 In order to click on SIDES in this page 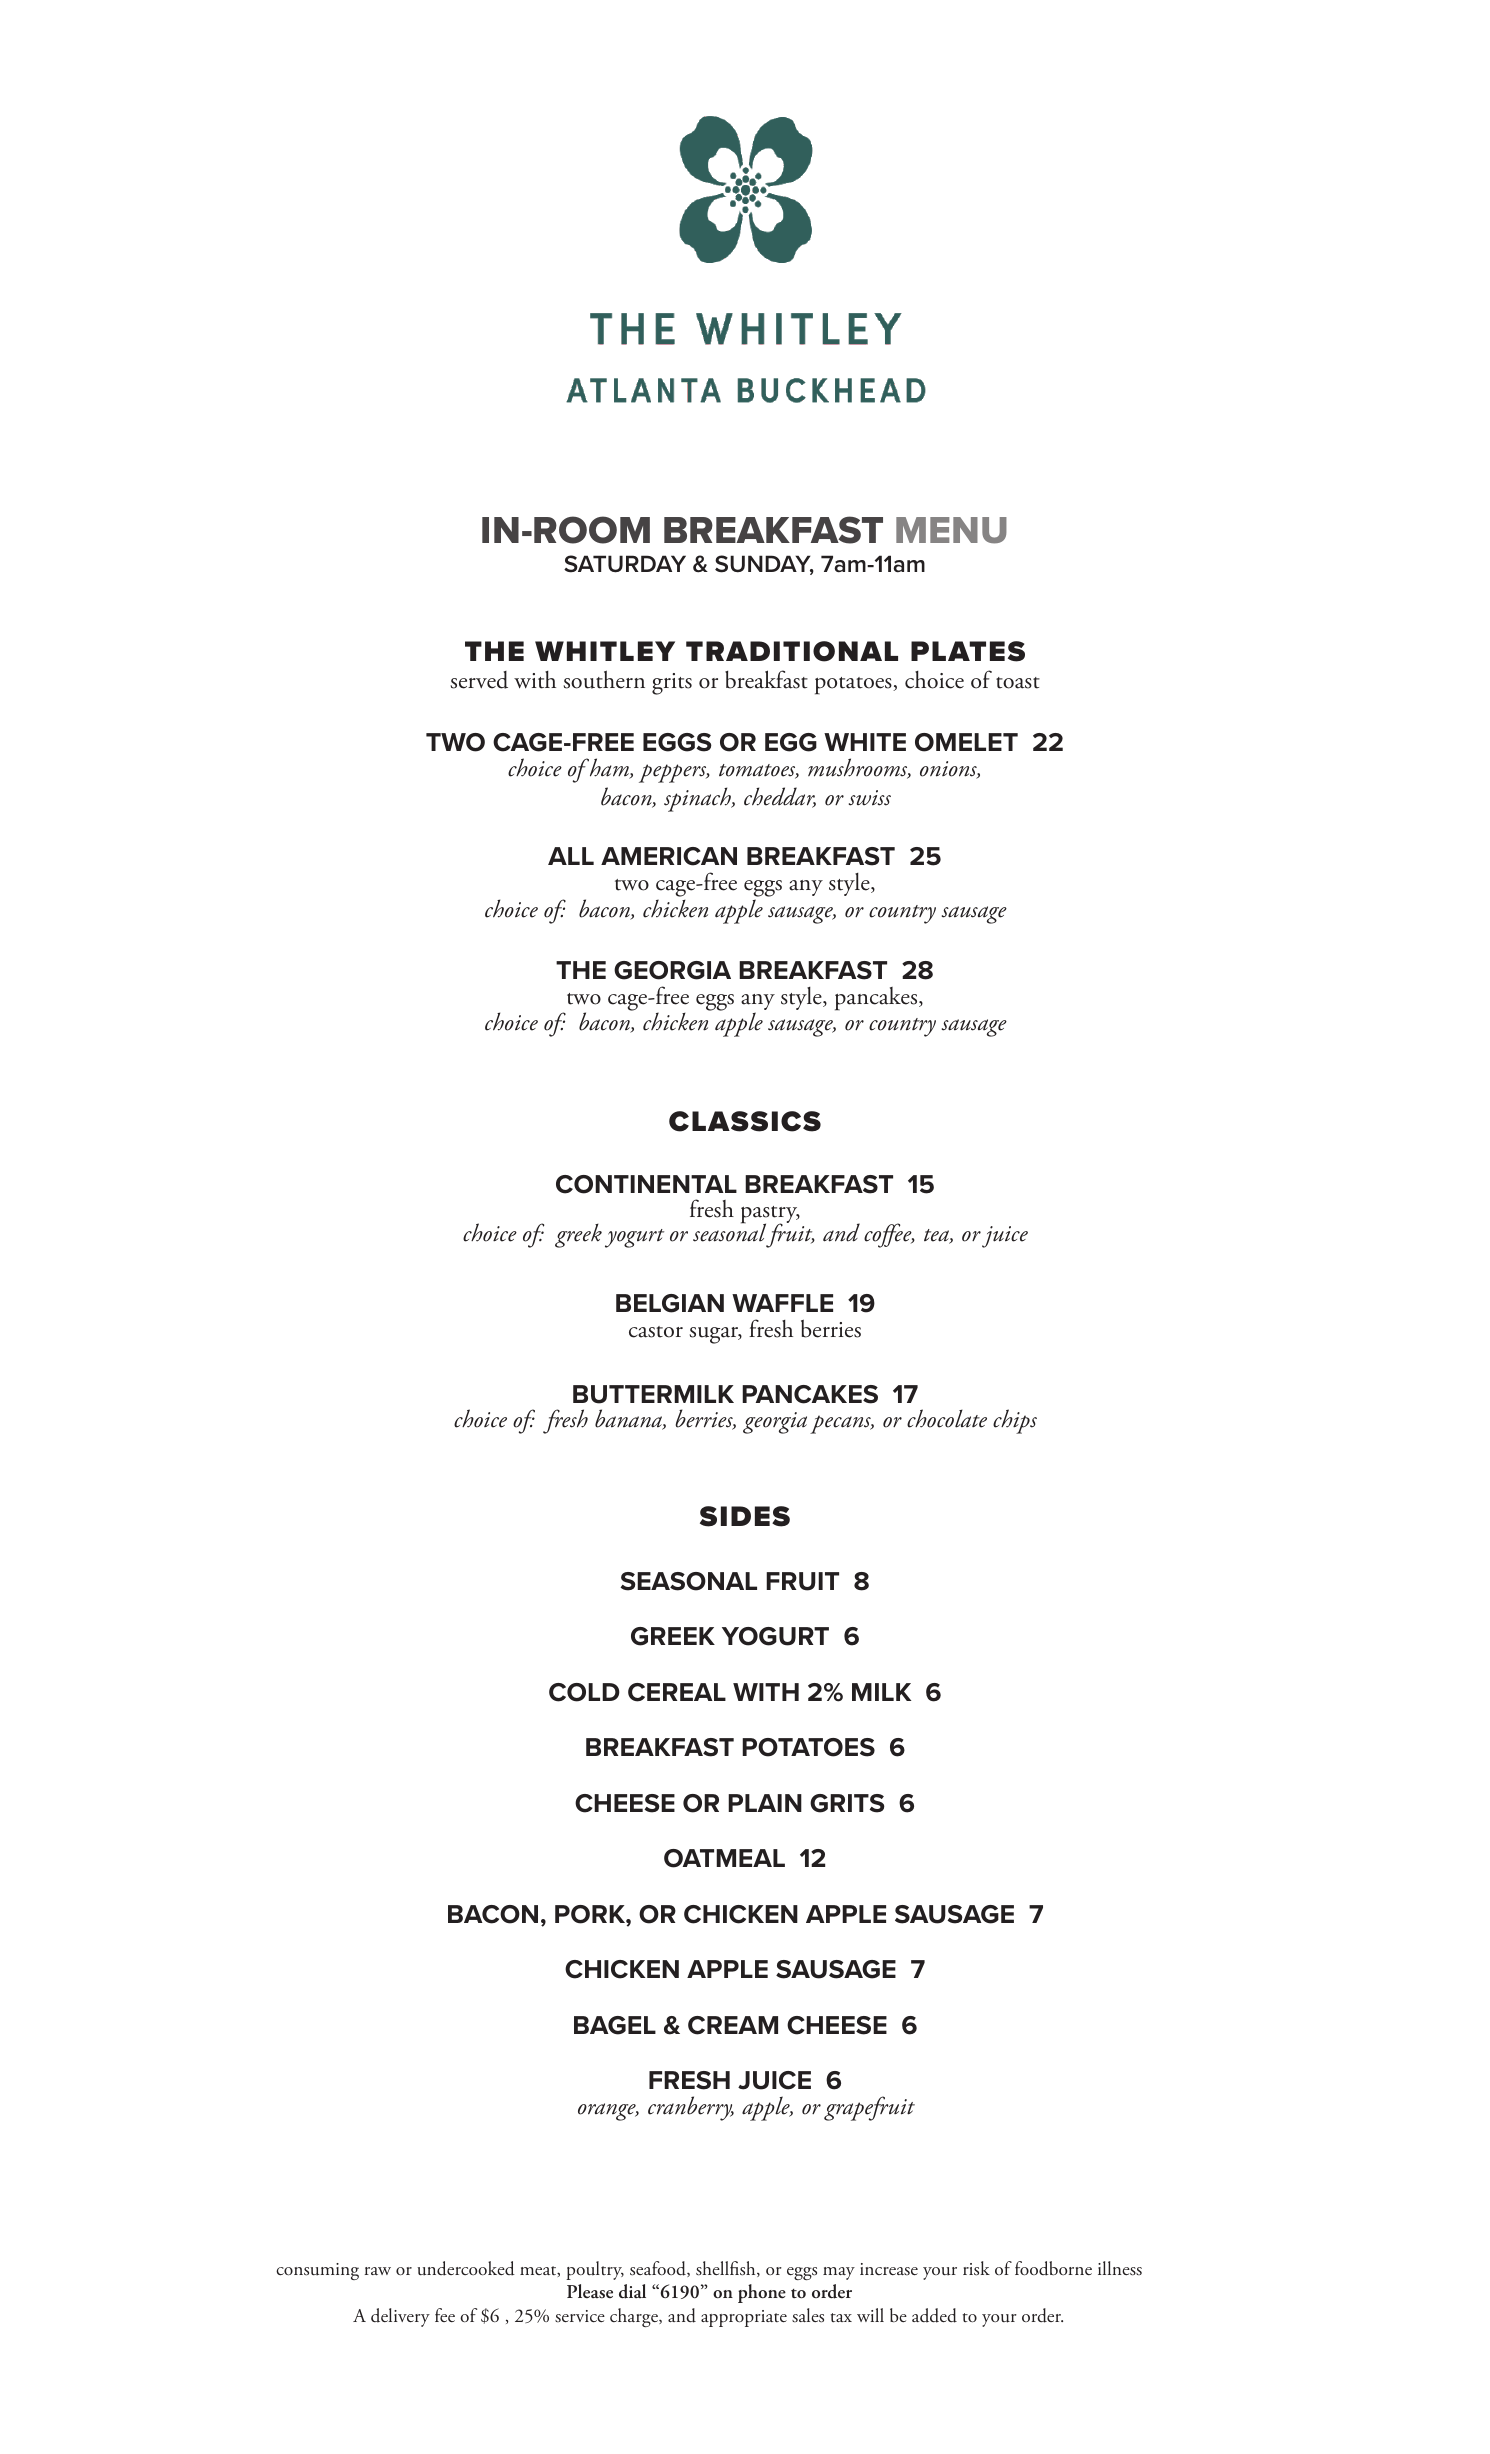, I will do `click(745, 1516)`.
